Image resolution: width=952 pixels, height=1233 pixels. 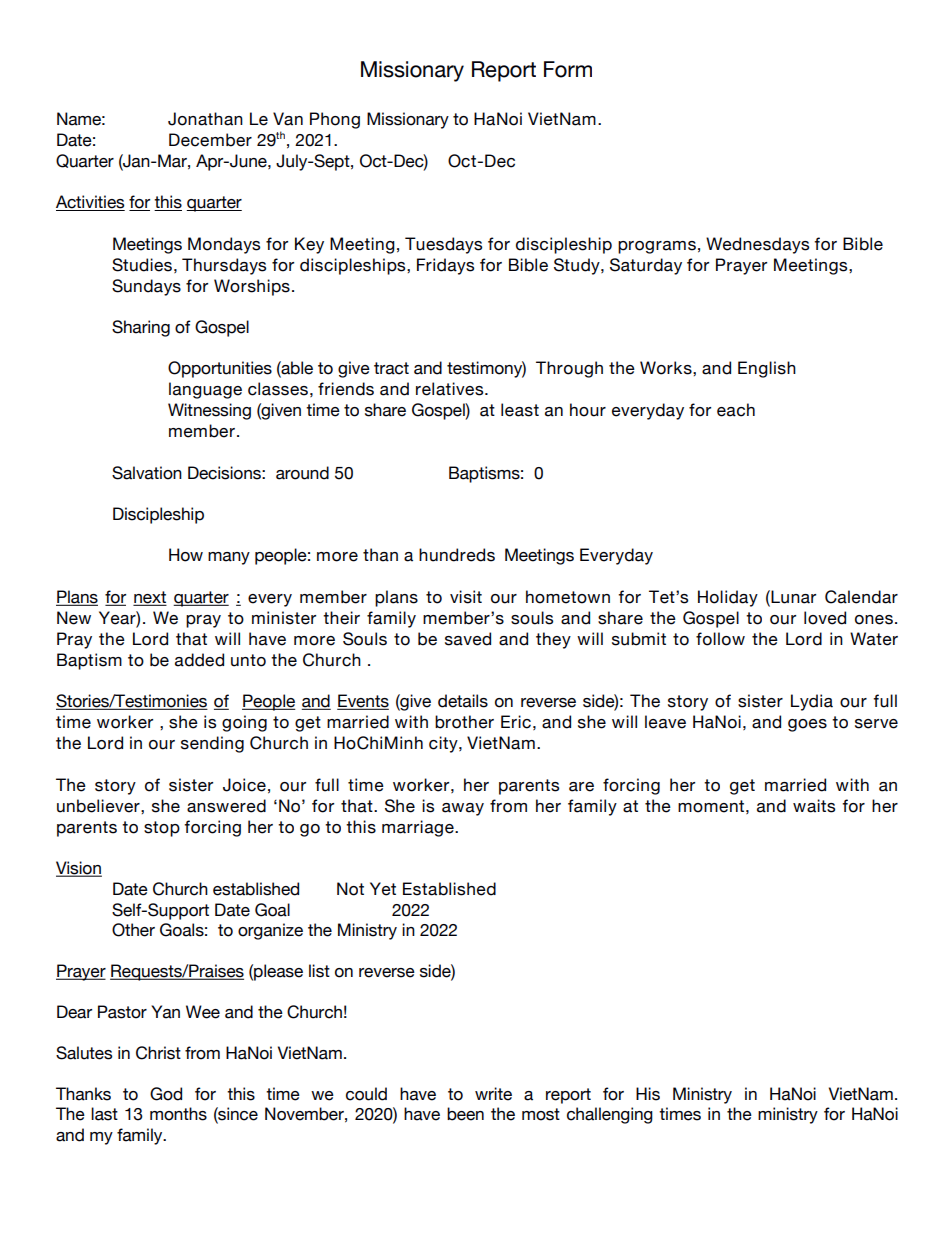 I want to click on Wednesdays, so click(x=757, y=245).
